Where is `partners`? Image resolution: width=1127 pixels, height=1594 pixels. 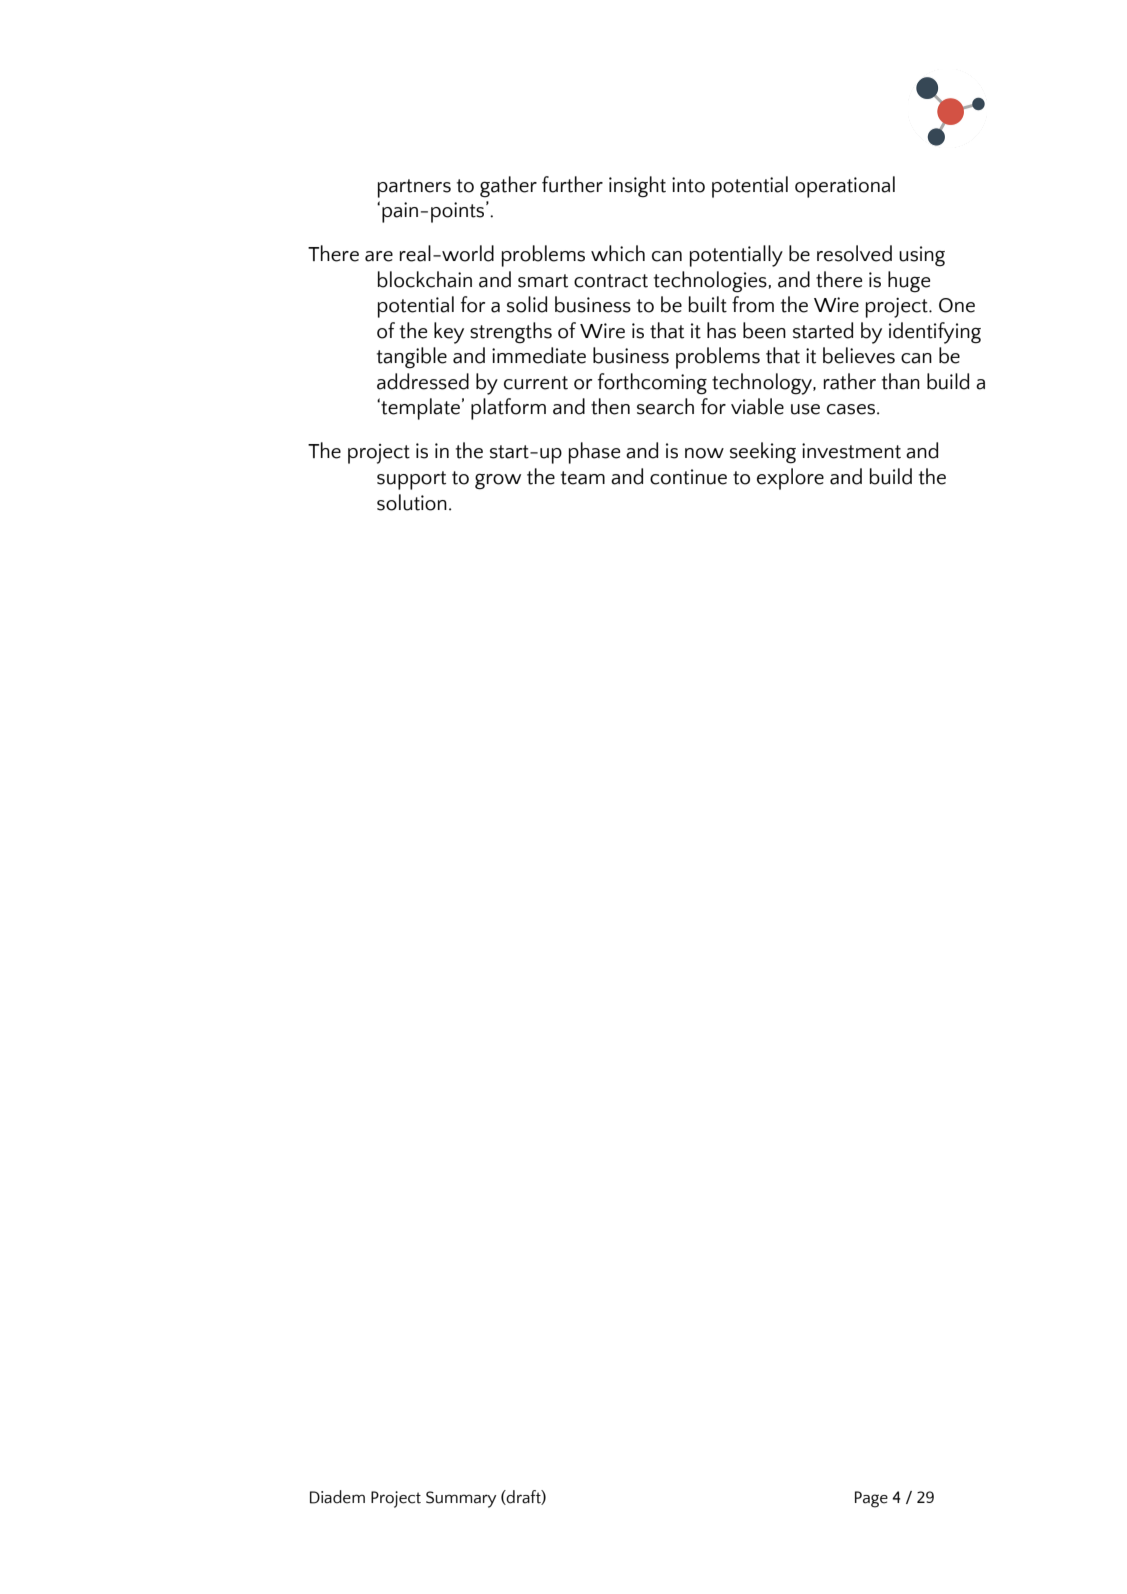 partners is located at coordinates (414, 188).
